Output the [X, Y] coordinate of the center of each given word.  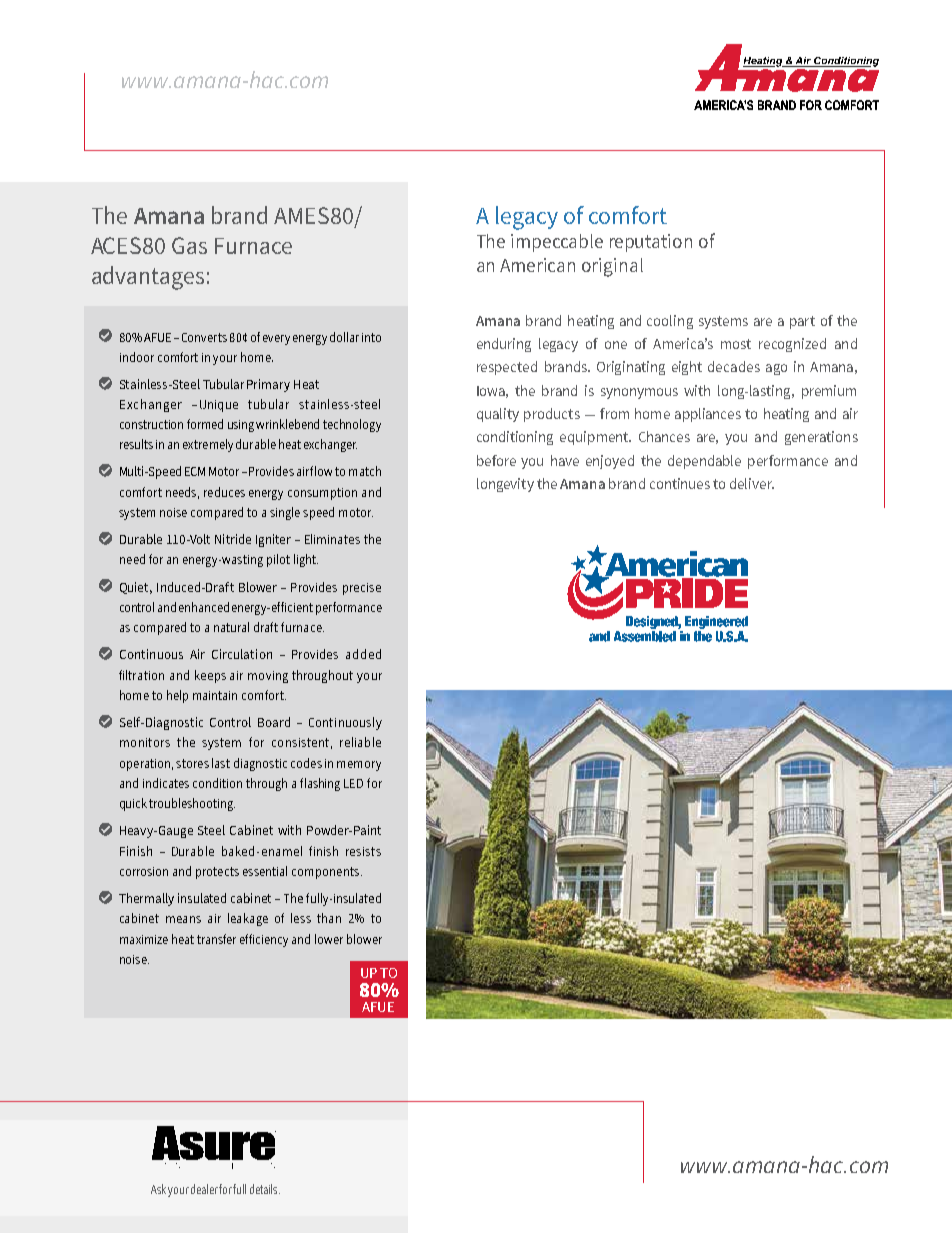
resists [363, 851]
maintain [215, 695]
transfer [216, 939]
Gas [189, 245]
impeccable [557, 243]
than [329, 918]
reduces [224, 492]
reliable [360, 742]
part [802, 322]
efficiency [264, 940]
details [265, 1189]
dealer [204, 1189]
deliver [752, 483]
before [496, 460]
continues [680, 483]
